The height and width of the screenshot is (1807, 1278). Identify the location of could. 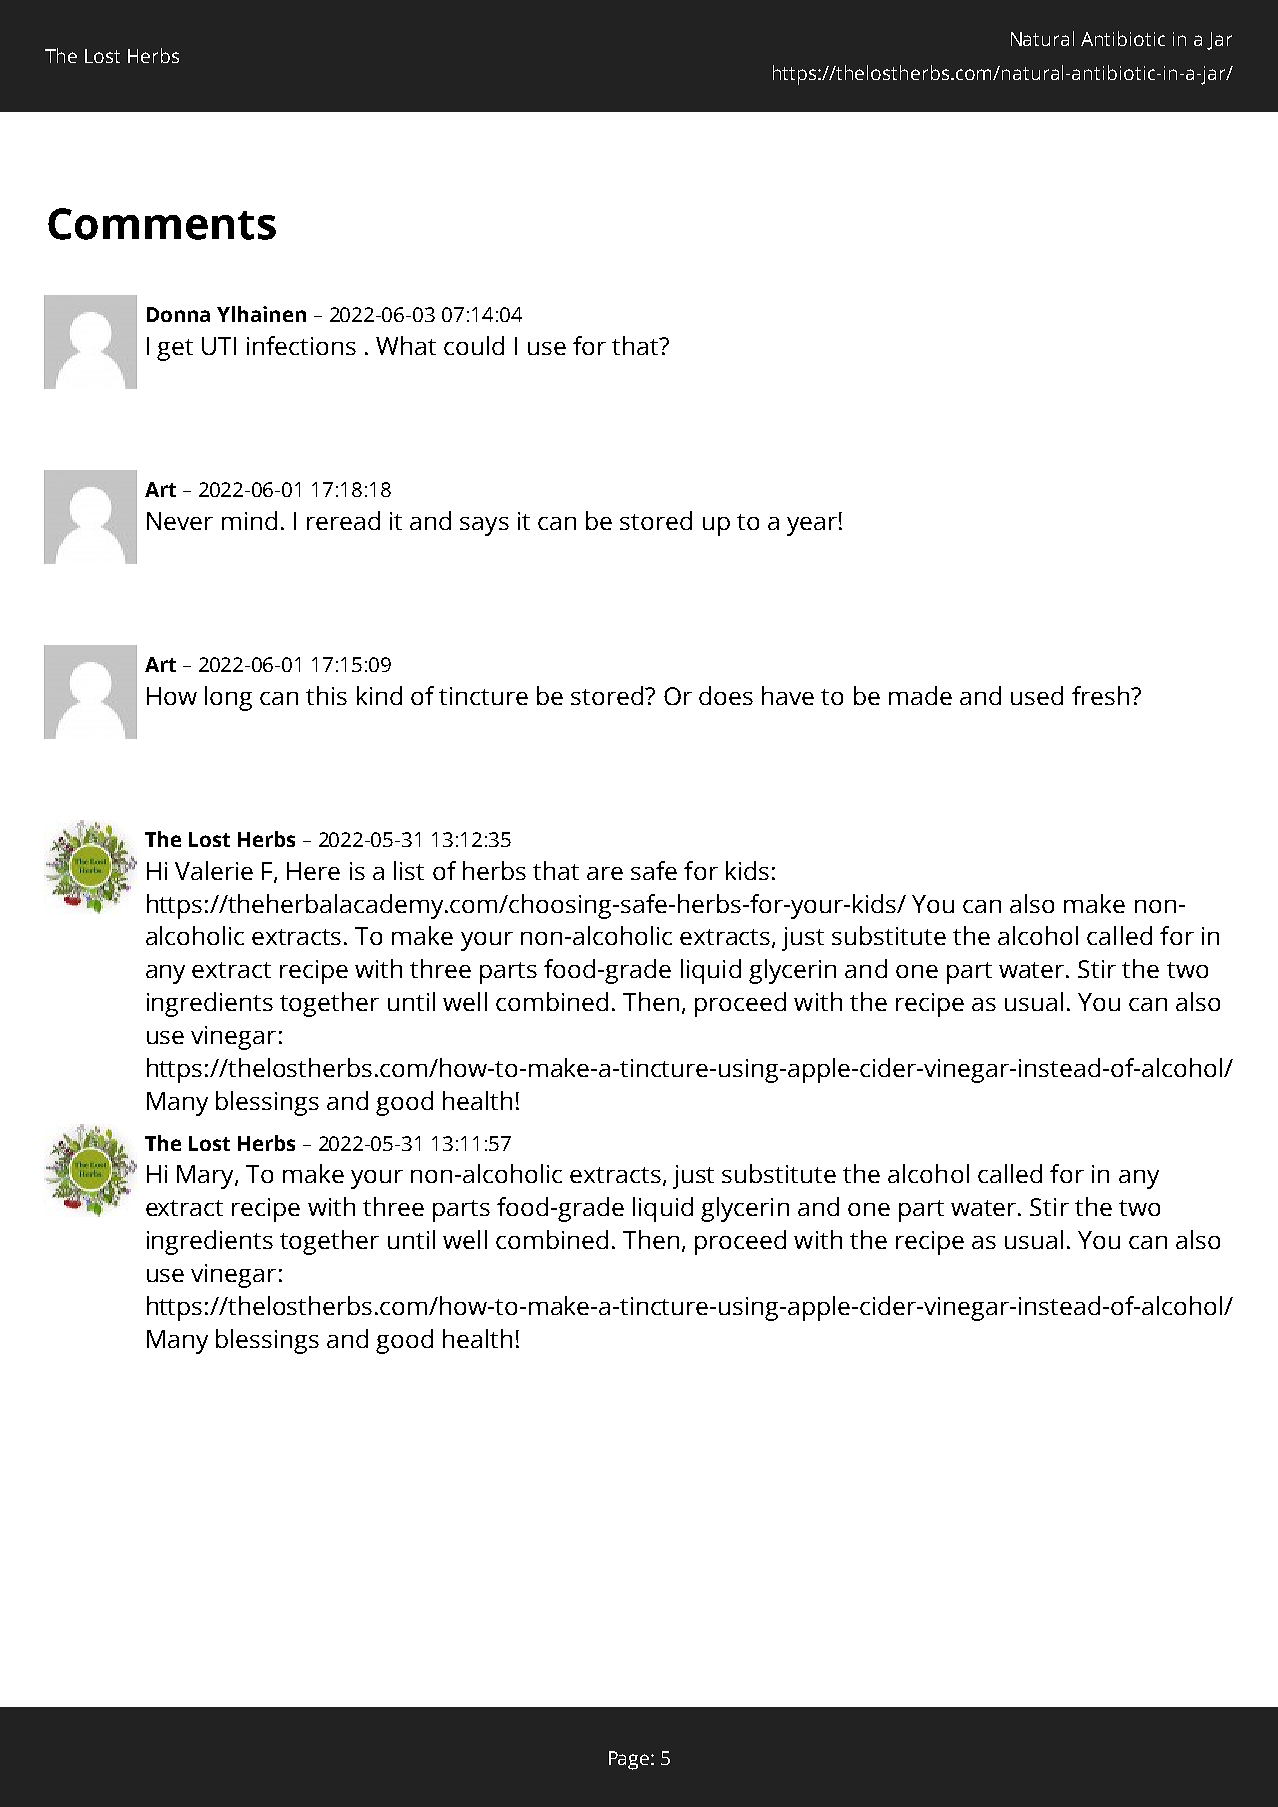
(474, 345).
